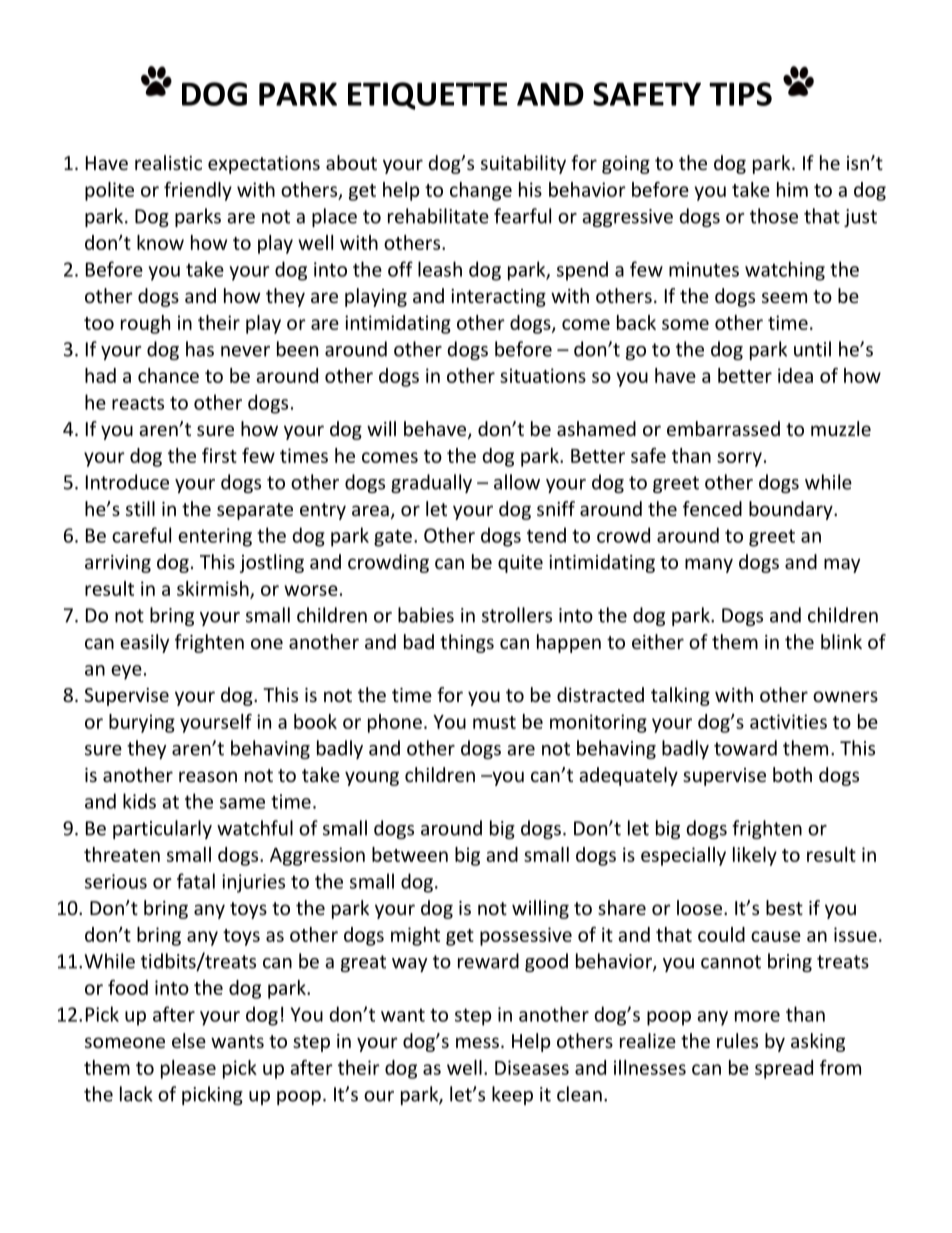 This screenshot has width=952, height=1233. What do you see at coordinates (784, 1069) in the screenshot?
I see `spread` at bounding box center [784, 1069].
